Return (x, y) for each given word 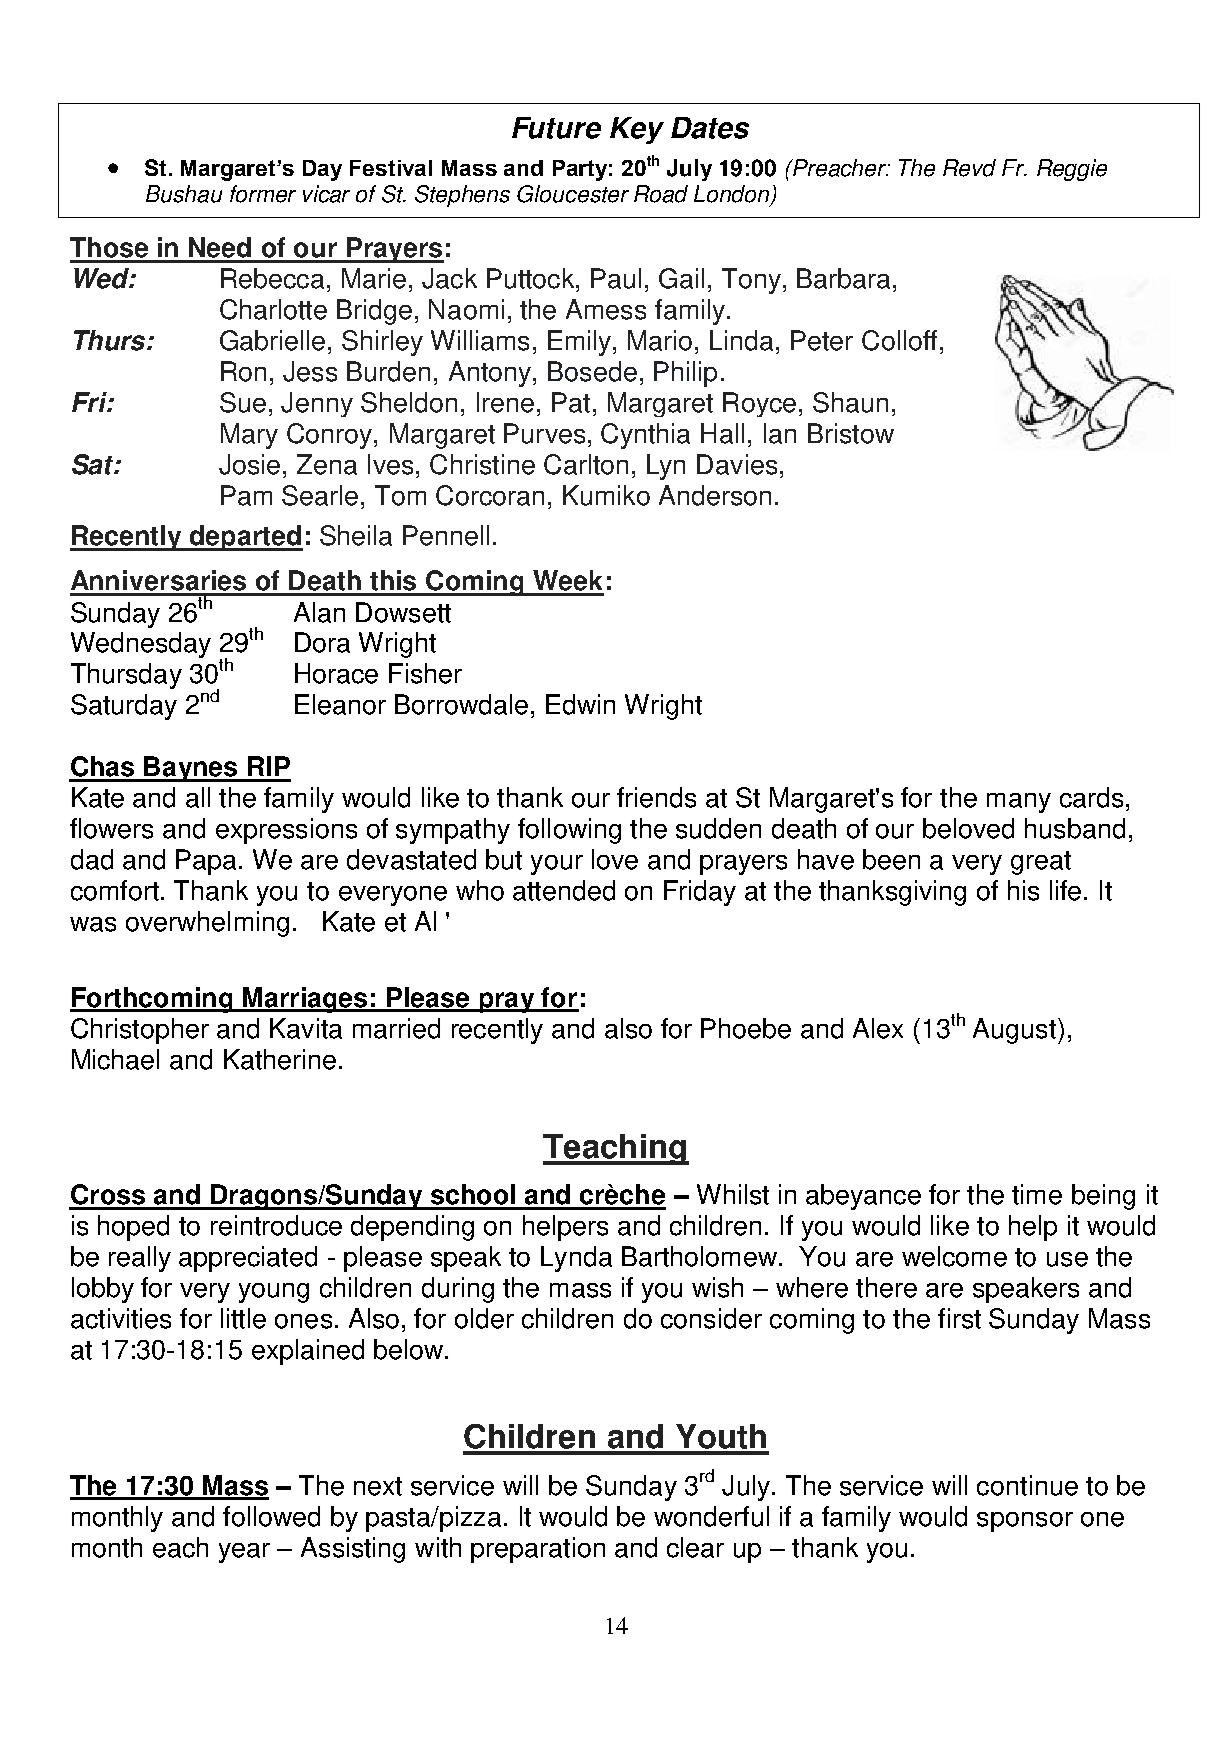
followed (271, 1516)
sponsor (1025, 1522)
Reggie (1072, 170)
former (263, 194)
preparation (538, 1550)
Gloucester (573, 194)
